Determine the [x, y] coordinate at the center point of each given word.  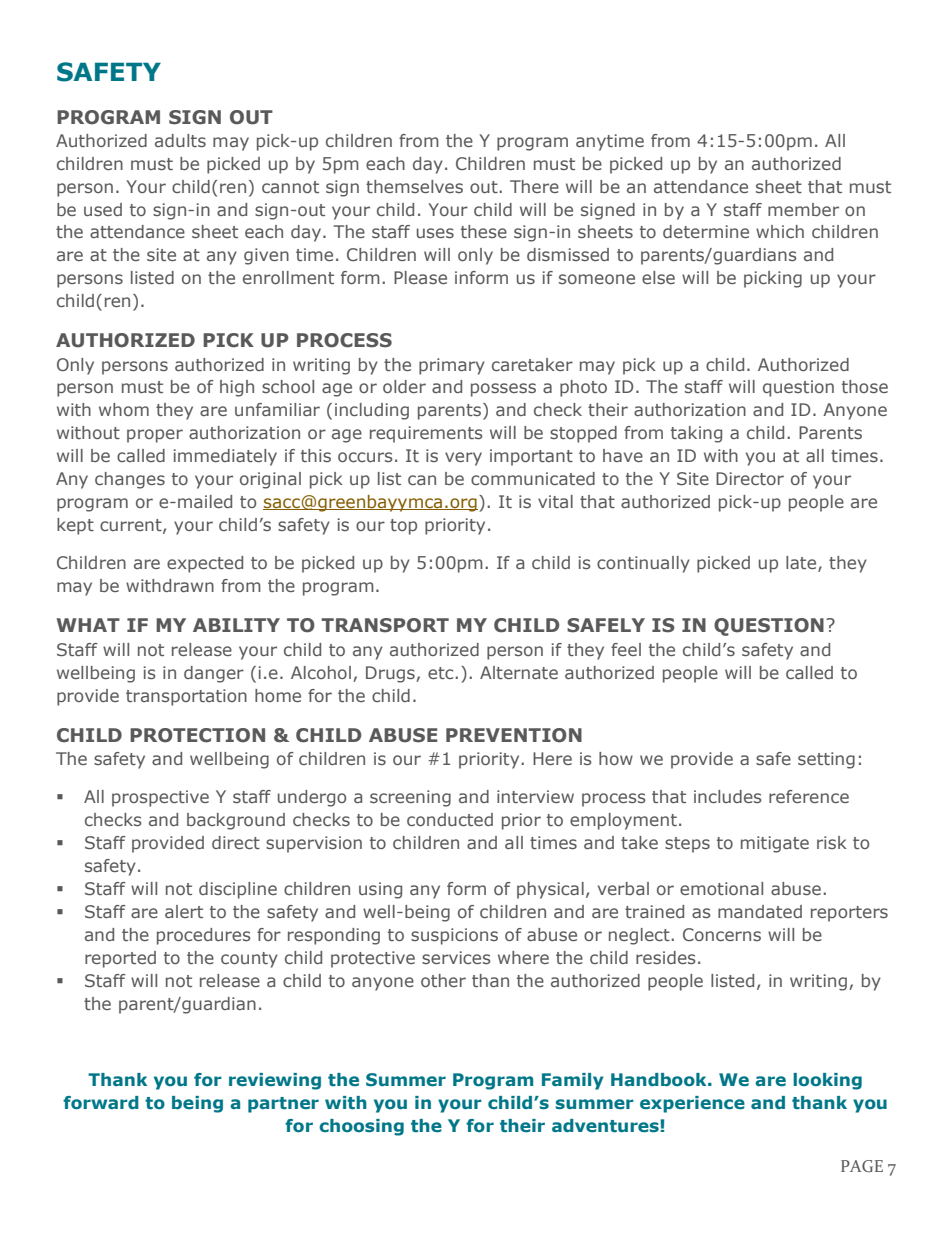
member [803, 209]
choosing [361, 1127]
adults [180, 140]
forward [101, 1102]
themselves [414, 186]
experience [692, 1104]
